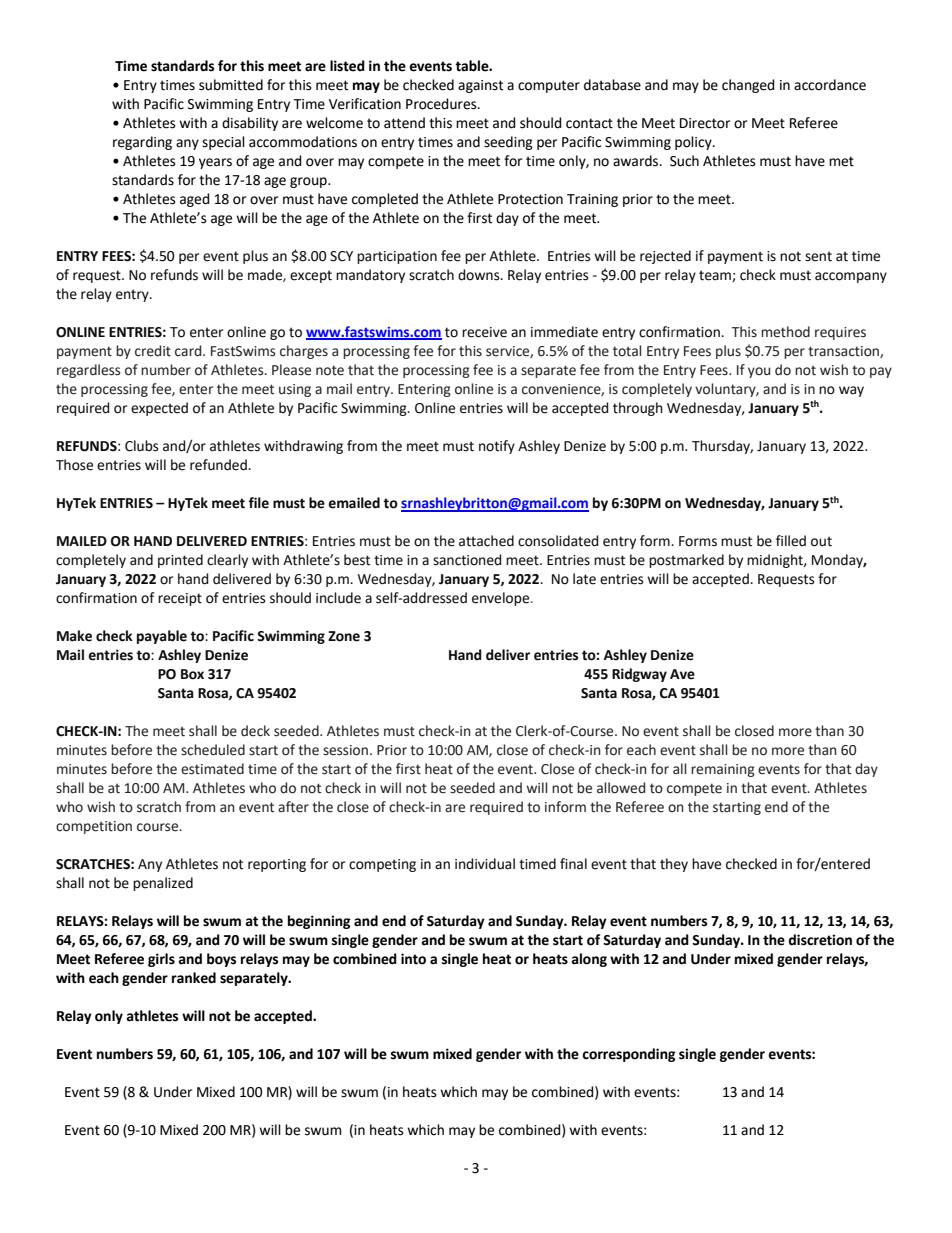  I want to click on you, so click(759, 372).
